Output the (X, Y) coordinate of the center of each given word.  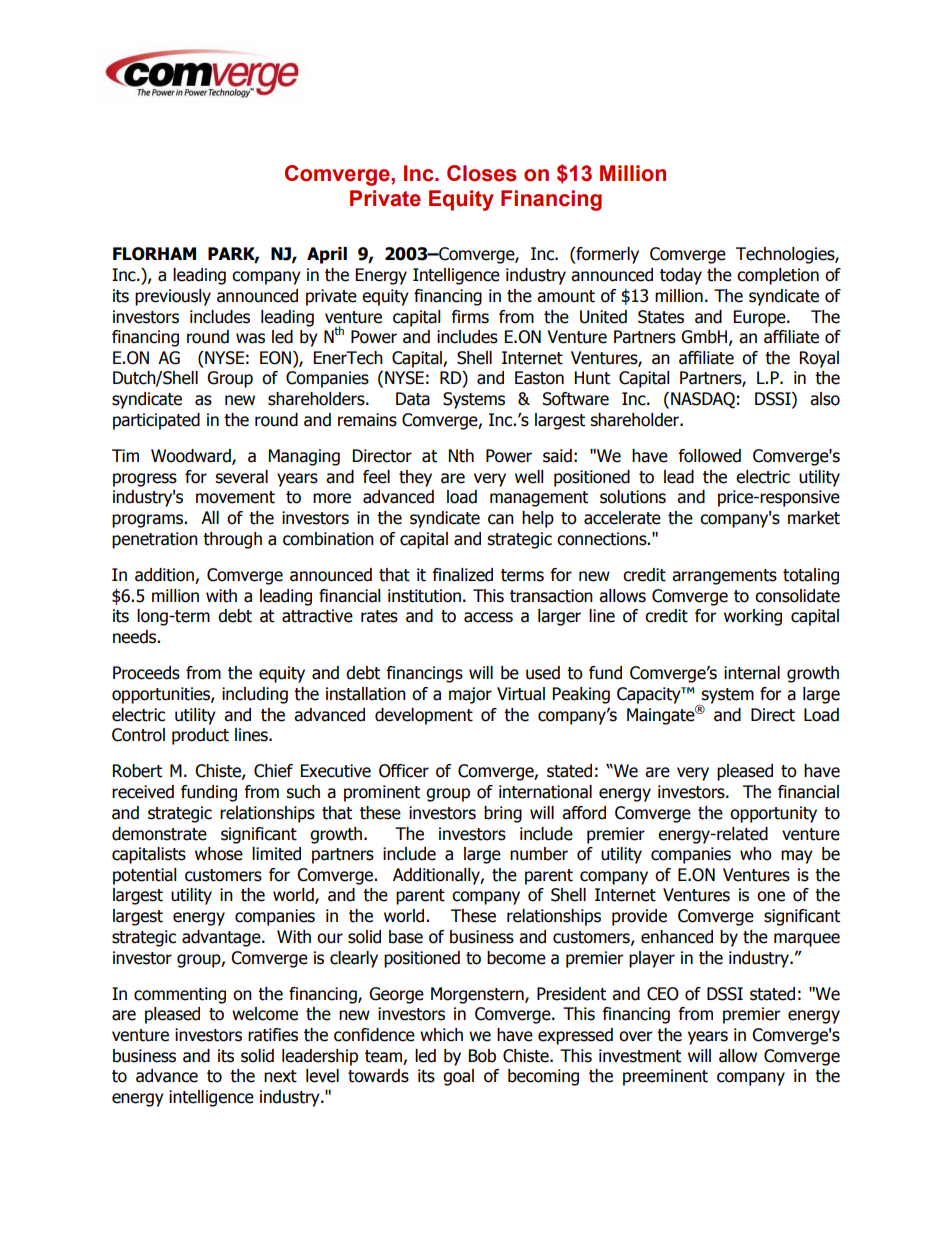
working (753, 617)
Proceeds (146, 673)
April (327, 255)
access (488, 617)
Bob (482, 1056)
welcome (265, 1014)
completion (778, 276)
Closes (482, 173)
